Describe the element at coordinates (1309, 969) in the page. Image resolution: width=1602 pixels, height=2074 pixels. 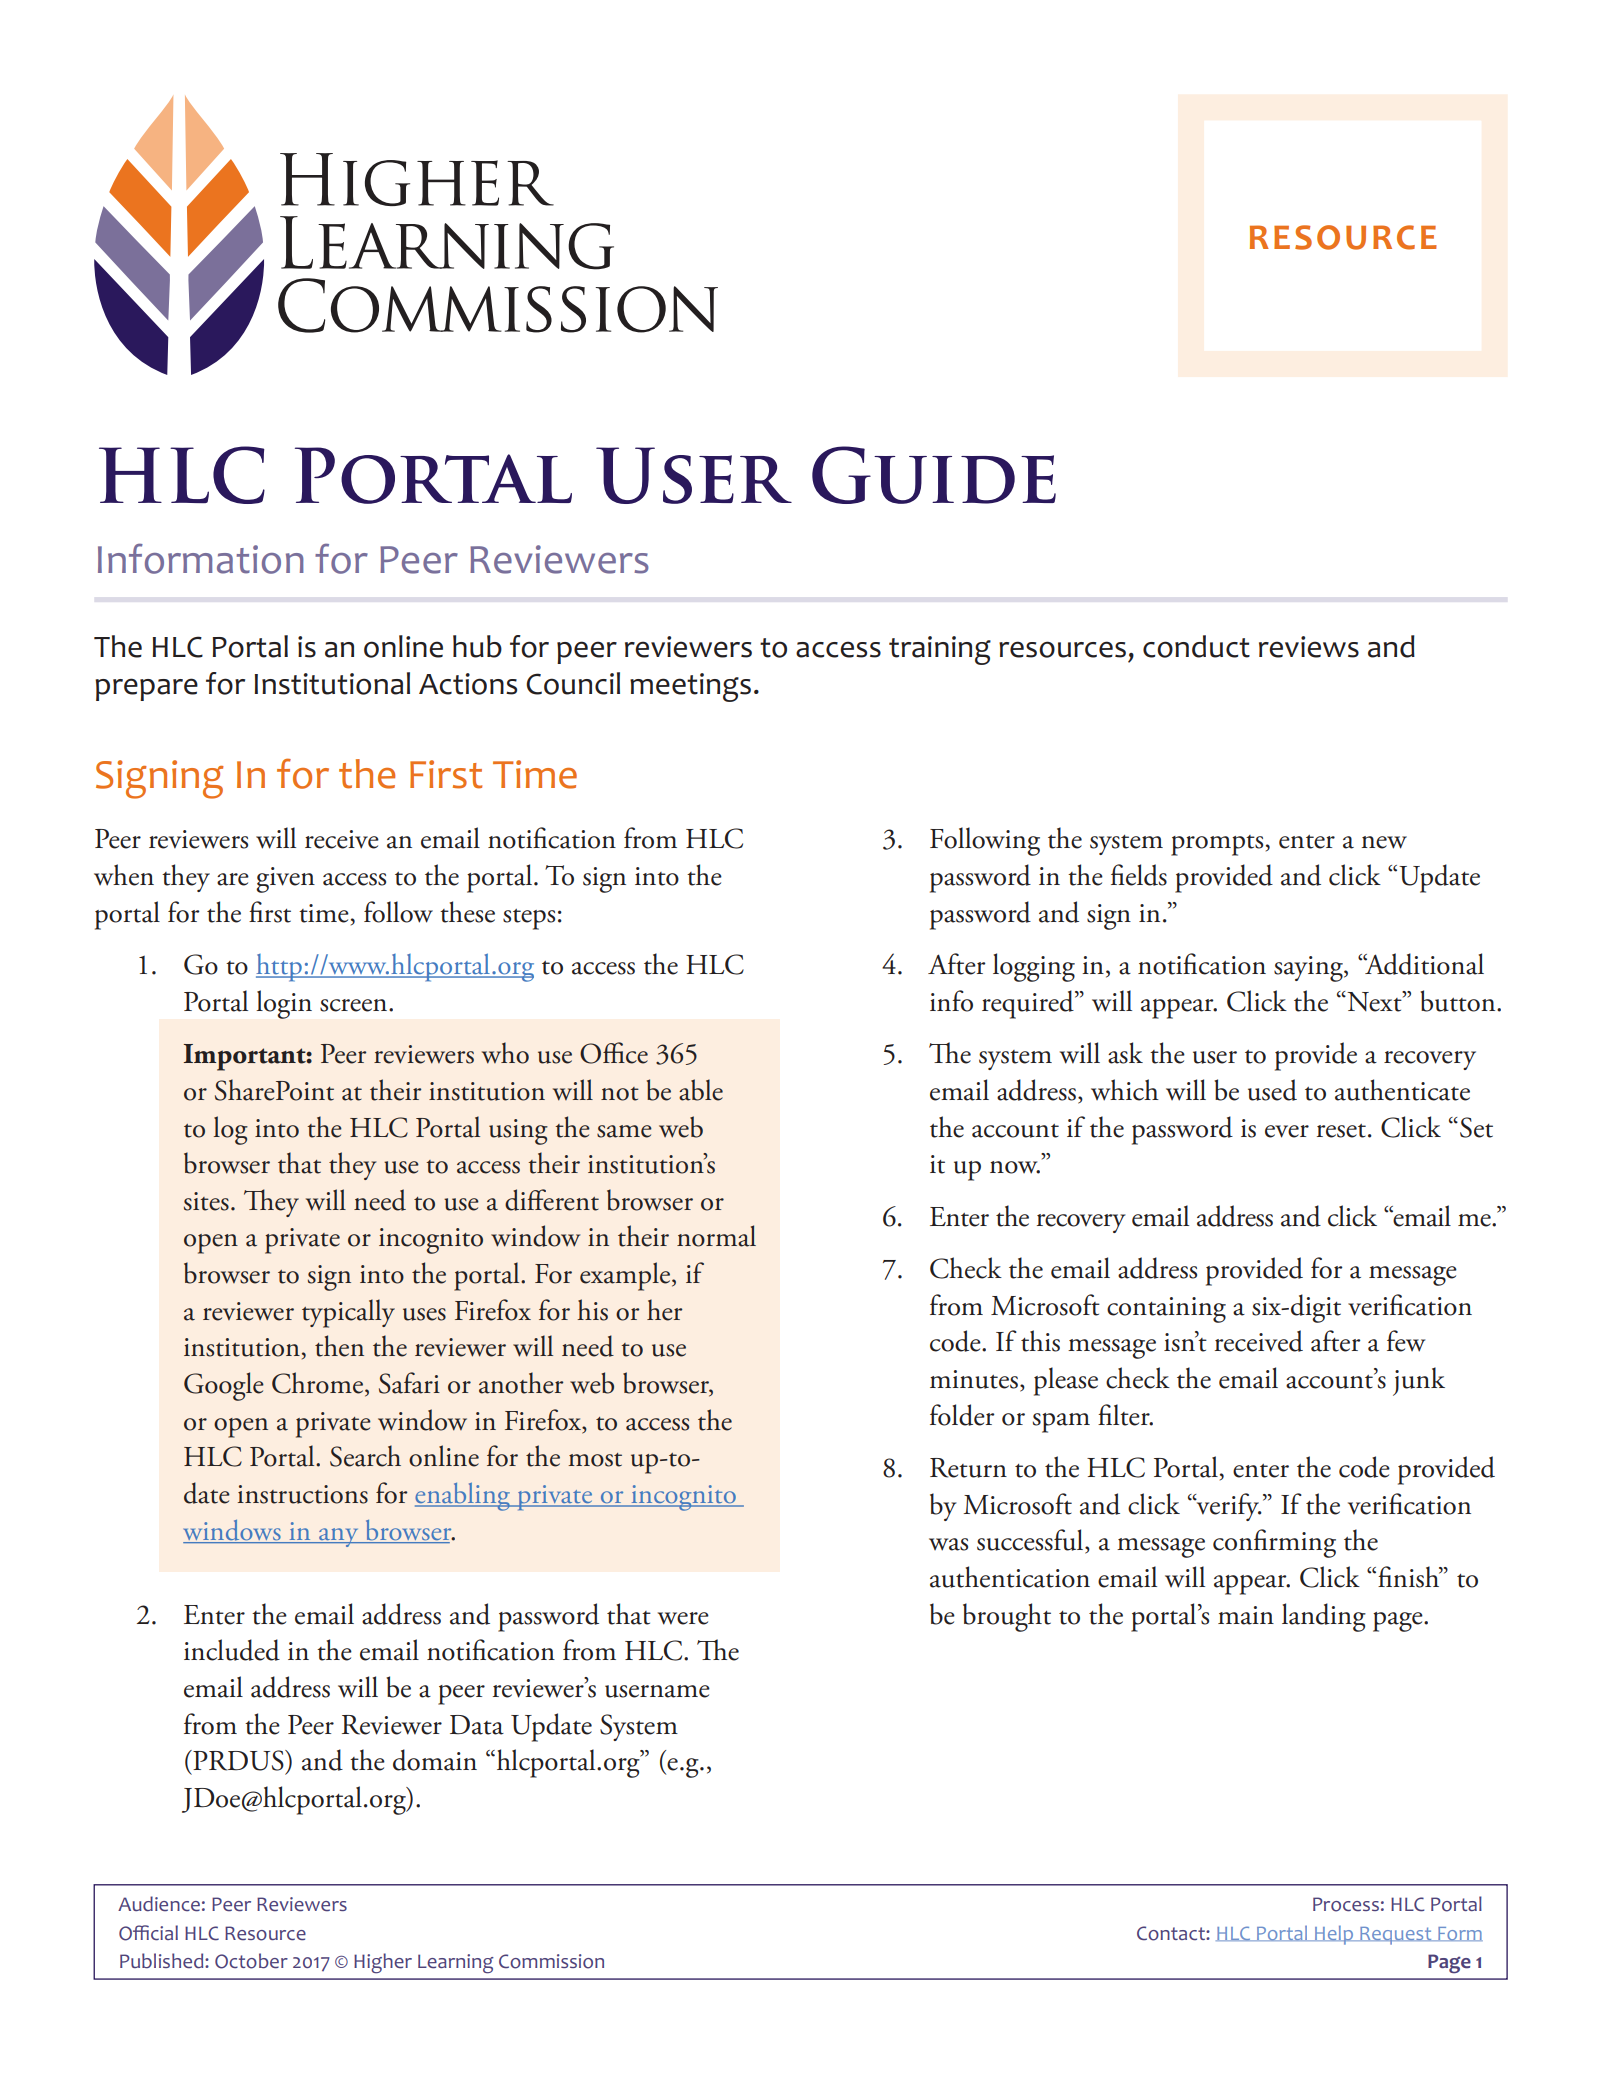
I see `saying` at that location.
